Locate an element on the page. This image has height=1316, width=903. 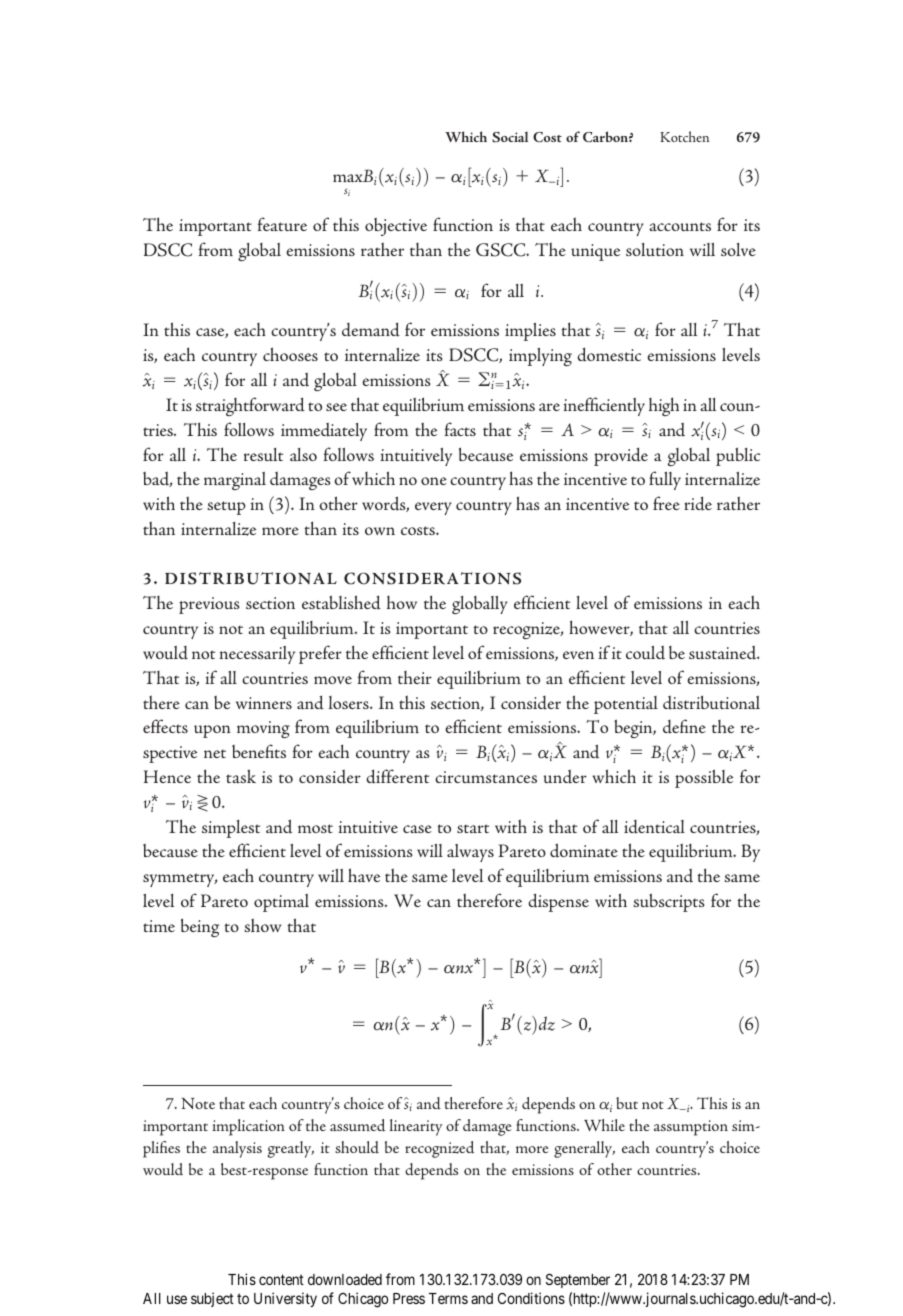
upon is located at coordinates (212, 731).
